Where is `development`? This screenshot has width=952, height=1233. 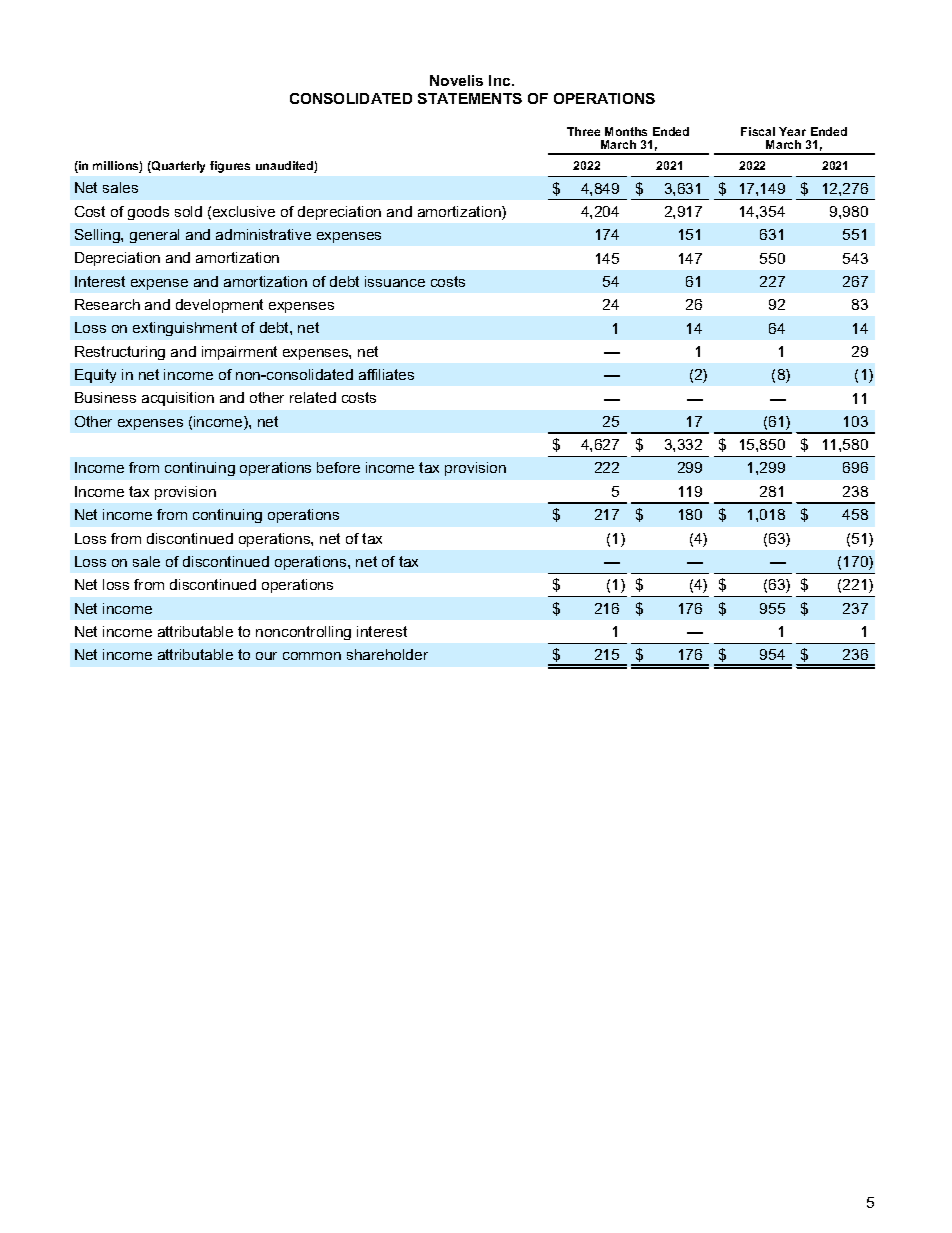
development is located at coordinates (219, 306).
